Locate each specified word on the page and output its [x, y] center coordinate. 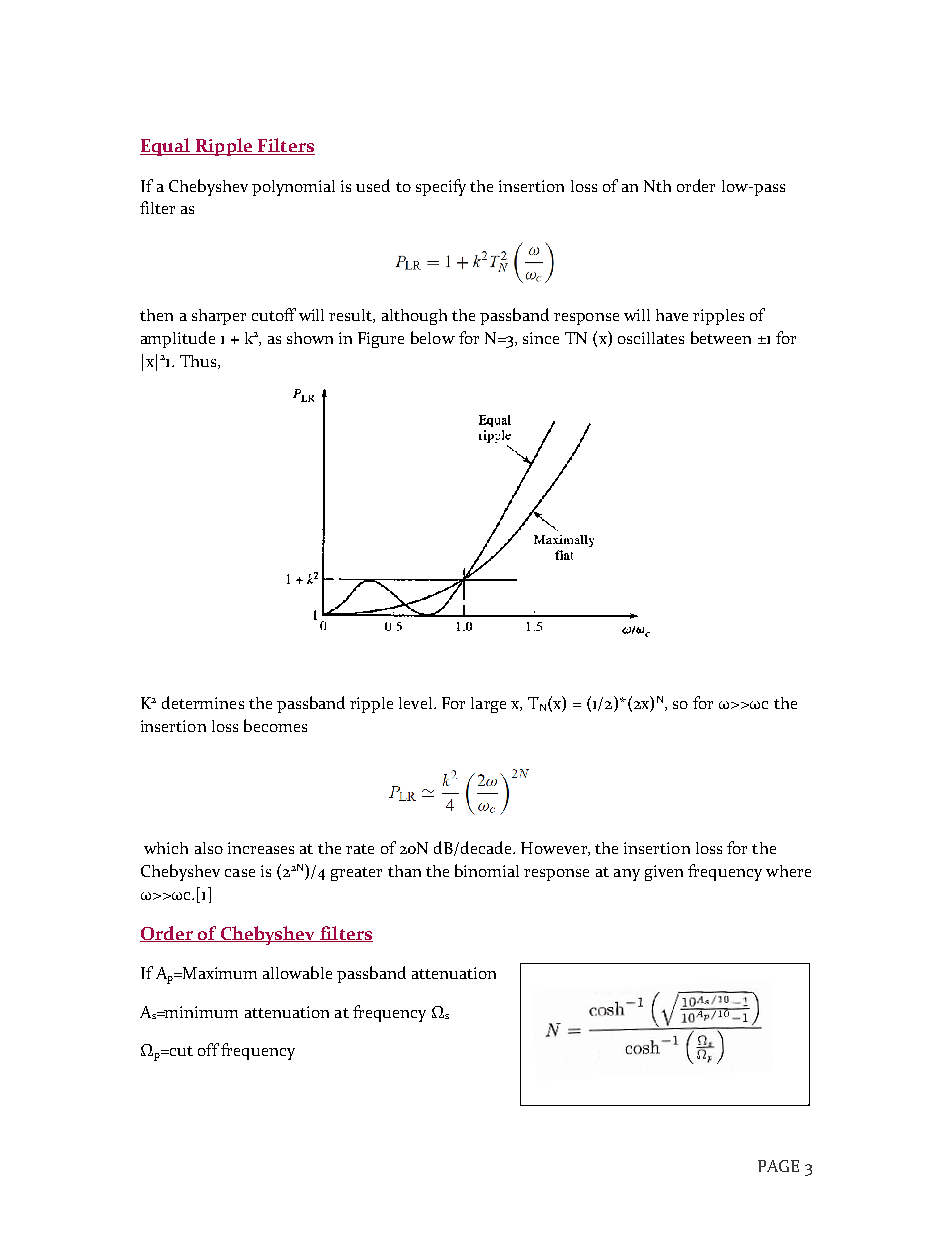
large [488, 705]
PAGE [778, 1166]
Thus [198, 361]
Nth [657, 186]
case [240, 873]
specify [441, 187]
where [788, 871]
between [721, 337]
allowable [297, 972]
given [664, 873]
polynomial [293, 188]
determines [203, 702]
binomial [487, 870]
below [433, 337]
